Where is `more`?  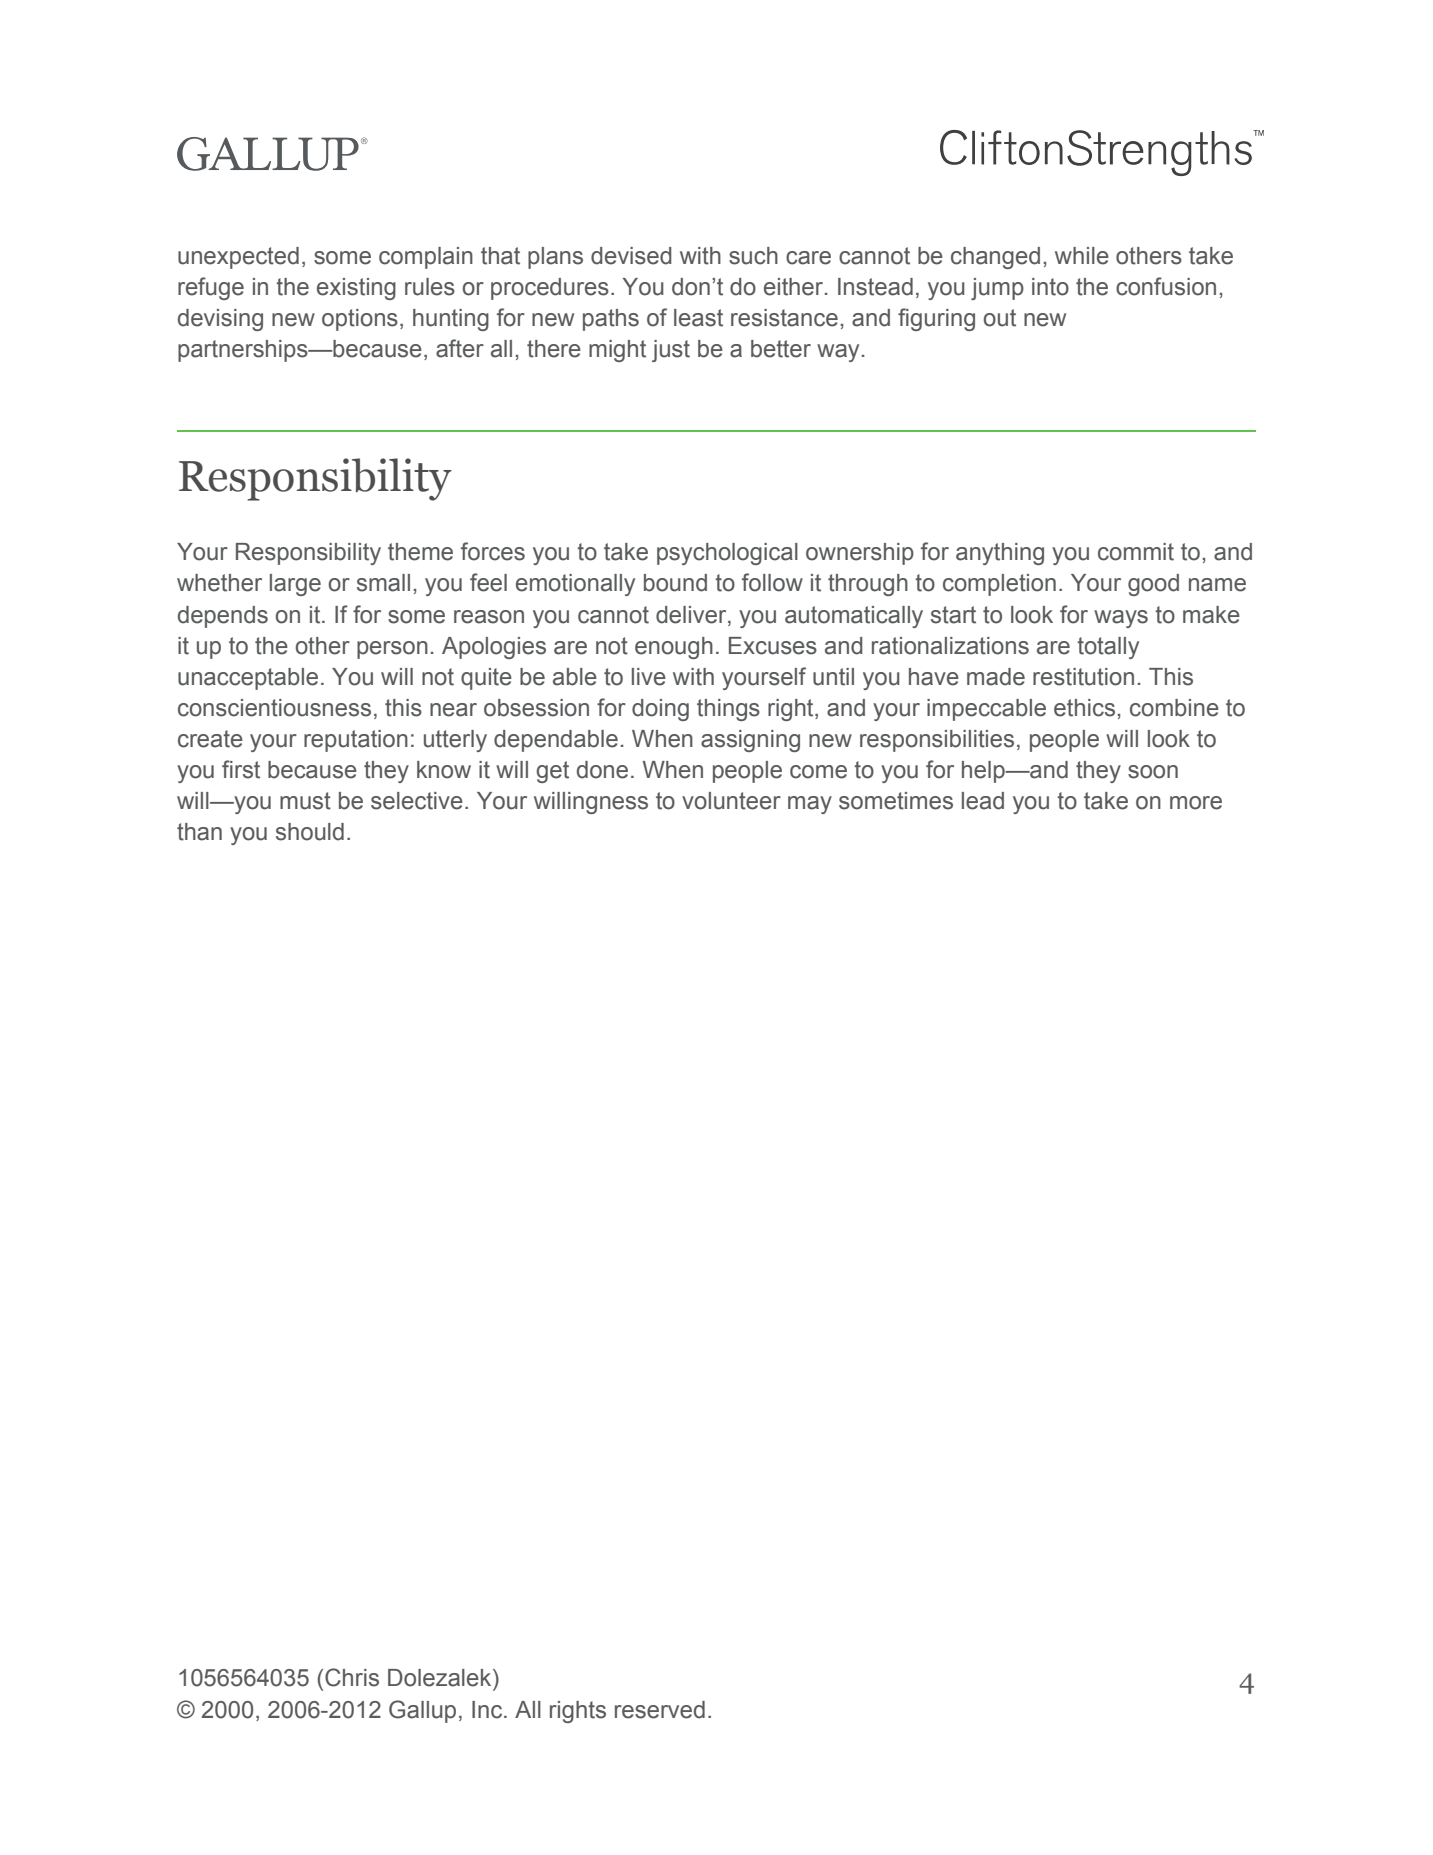
more is located at coordinates (1196, 803).
